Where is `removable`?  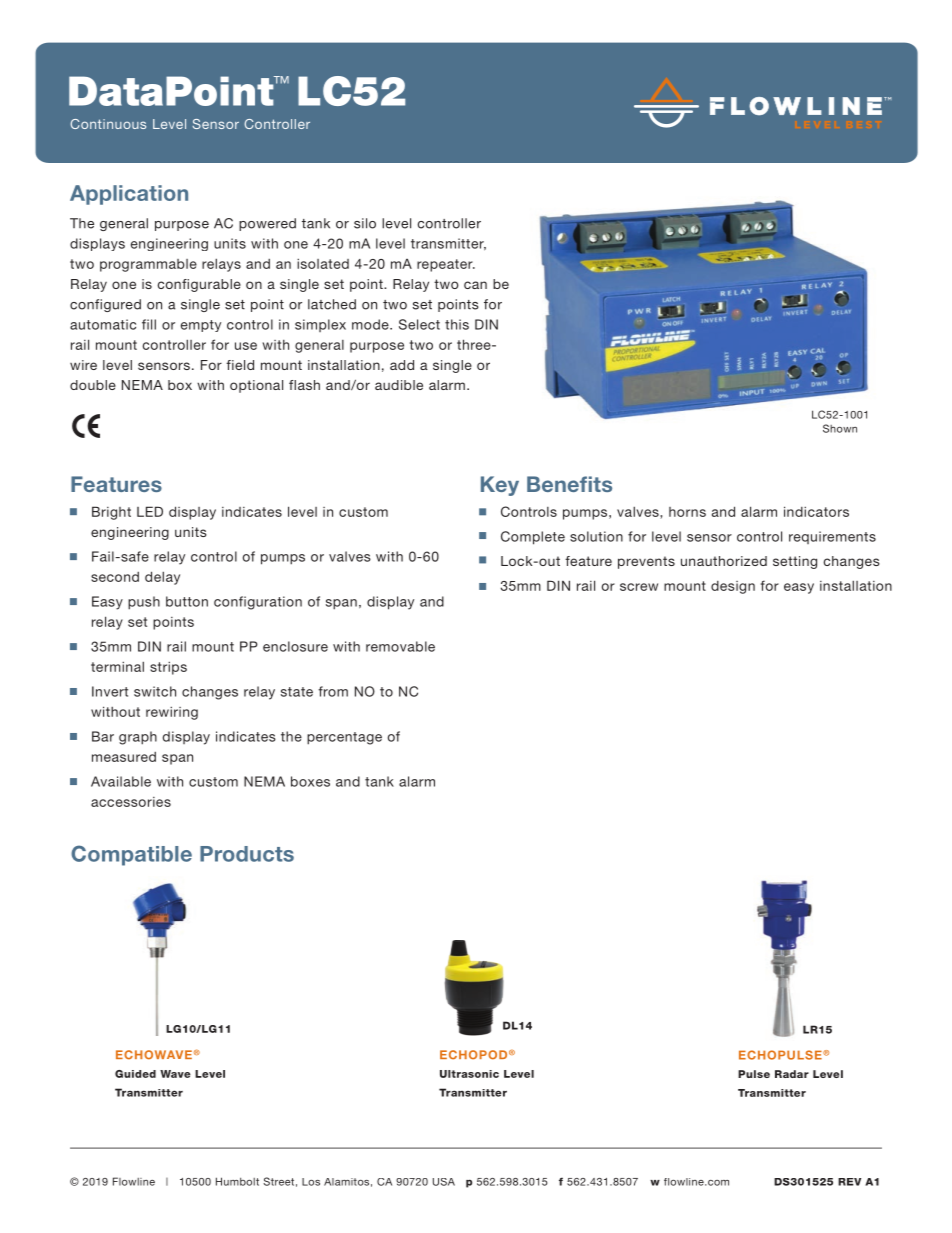 removable is located at coordinates (400, 646).
